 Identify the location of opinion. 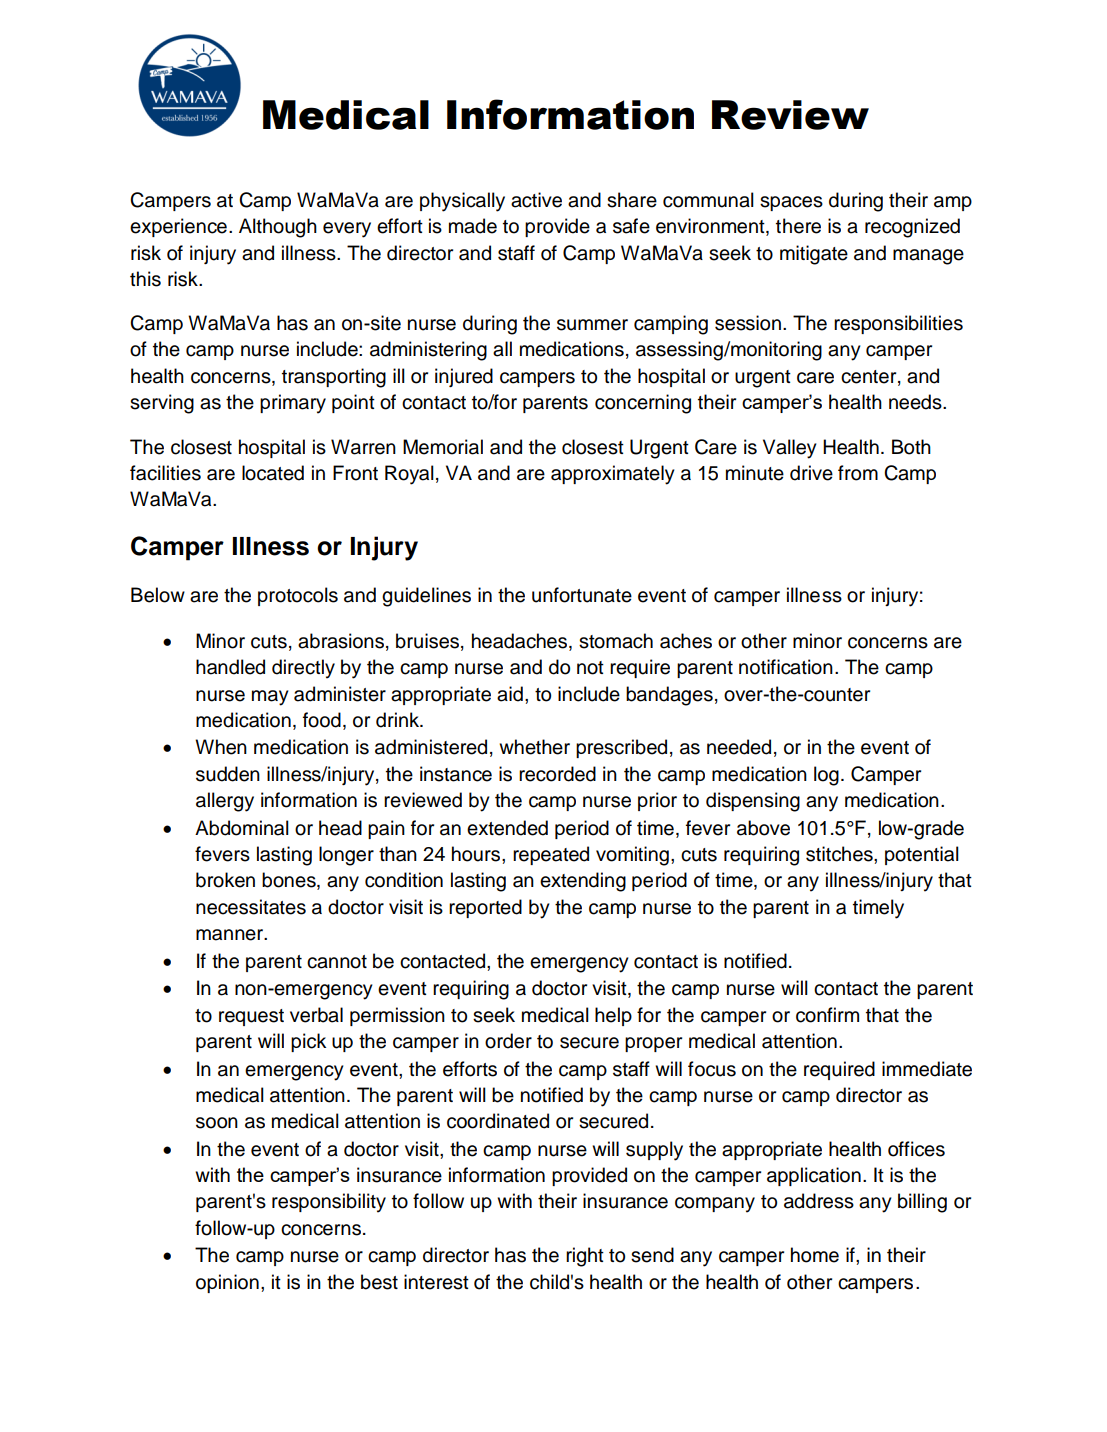
(227, 1283).
